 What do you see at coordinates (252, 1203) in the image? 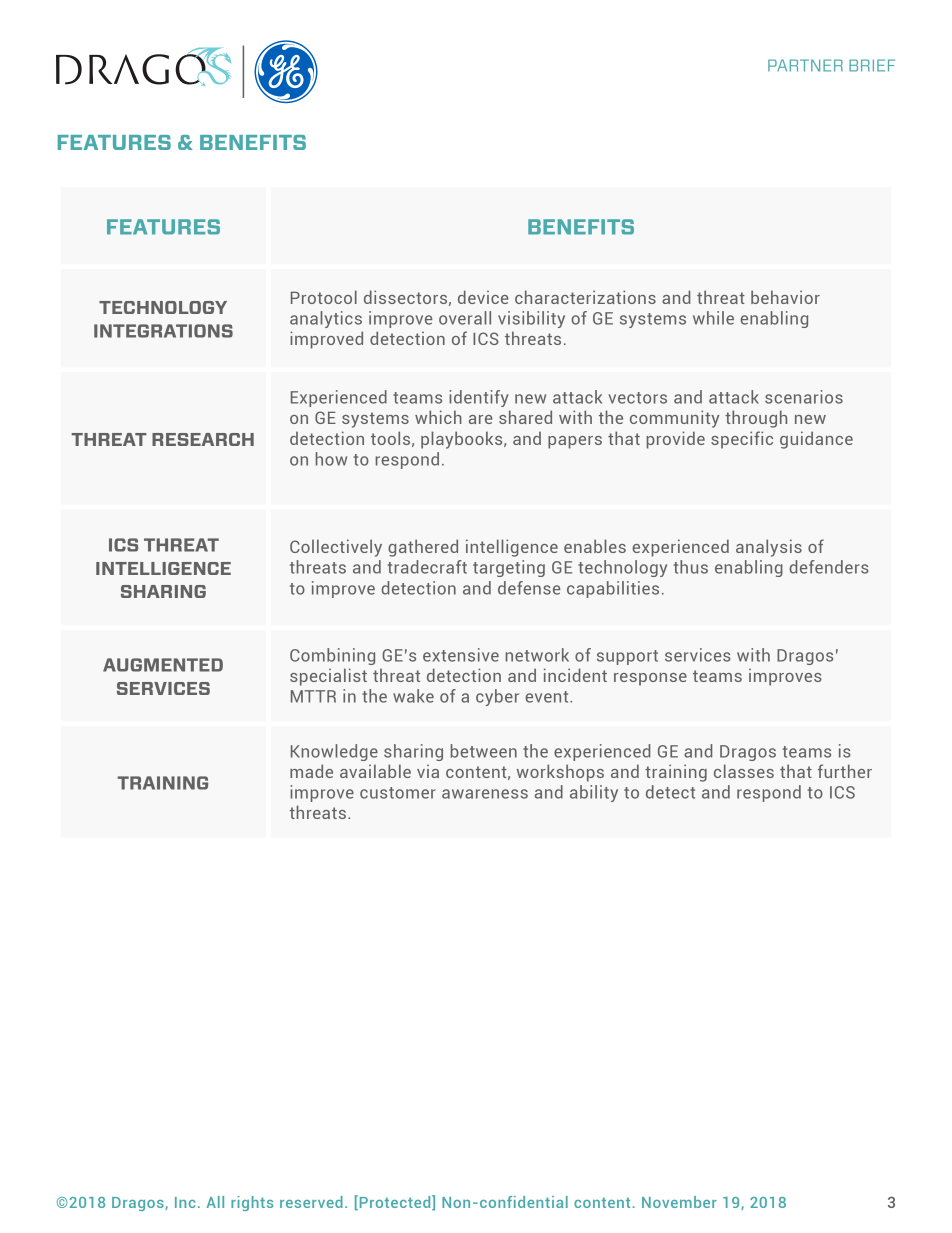
I see `rights` at bounding box center [252, 1203].
